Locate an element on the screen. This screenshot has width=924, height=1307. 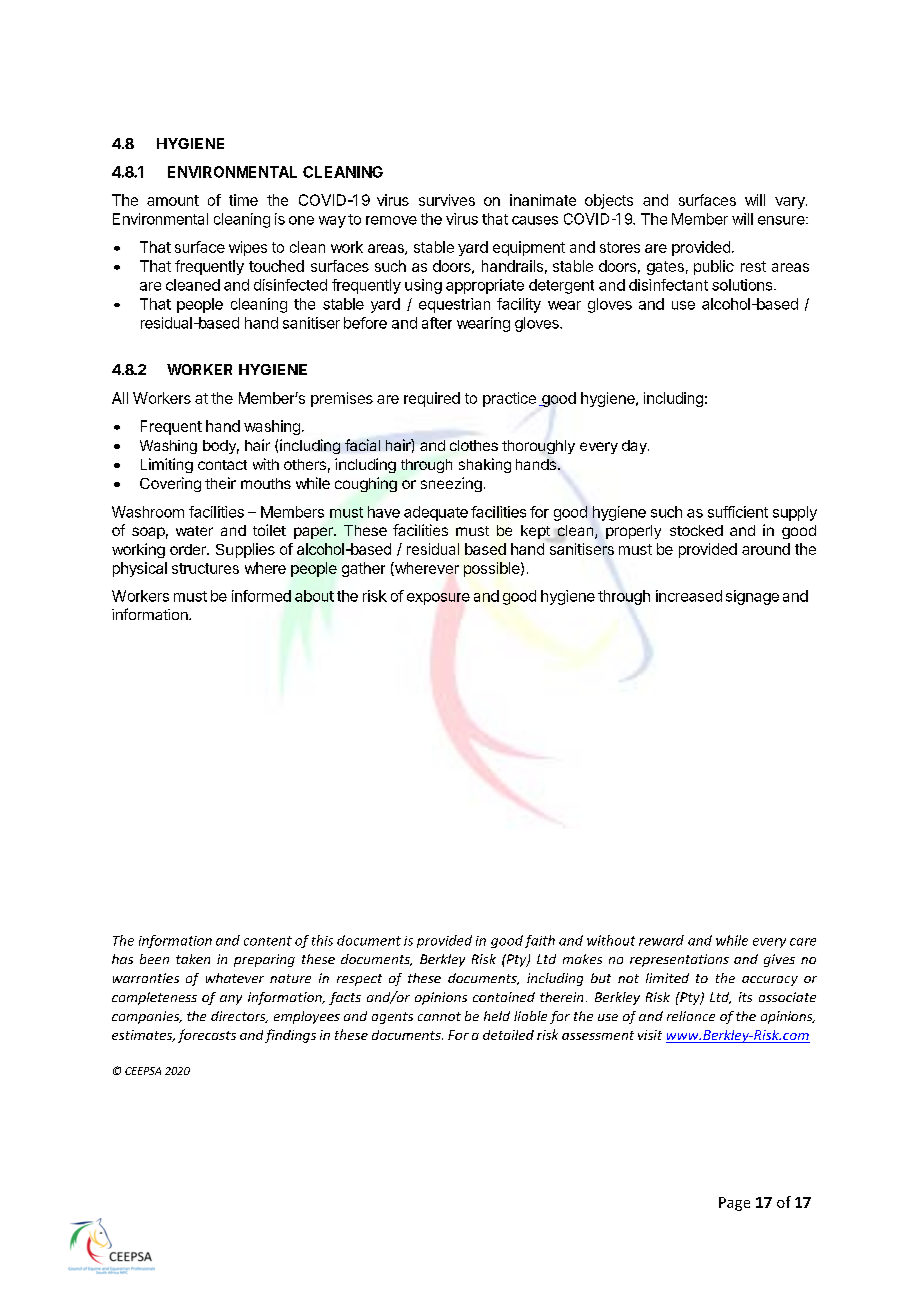
informed is located at coordinates (261, 596).
